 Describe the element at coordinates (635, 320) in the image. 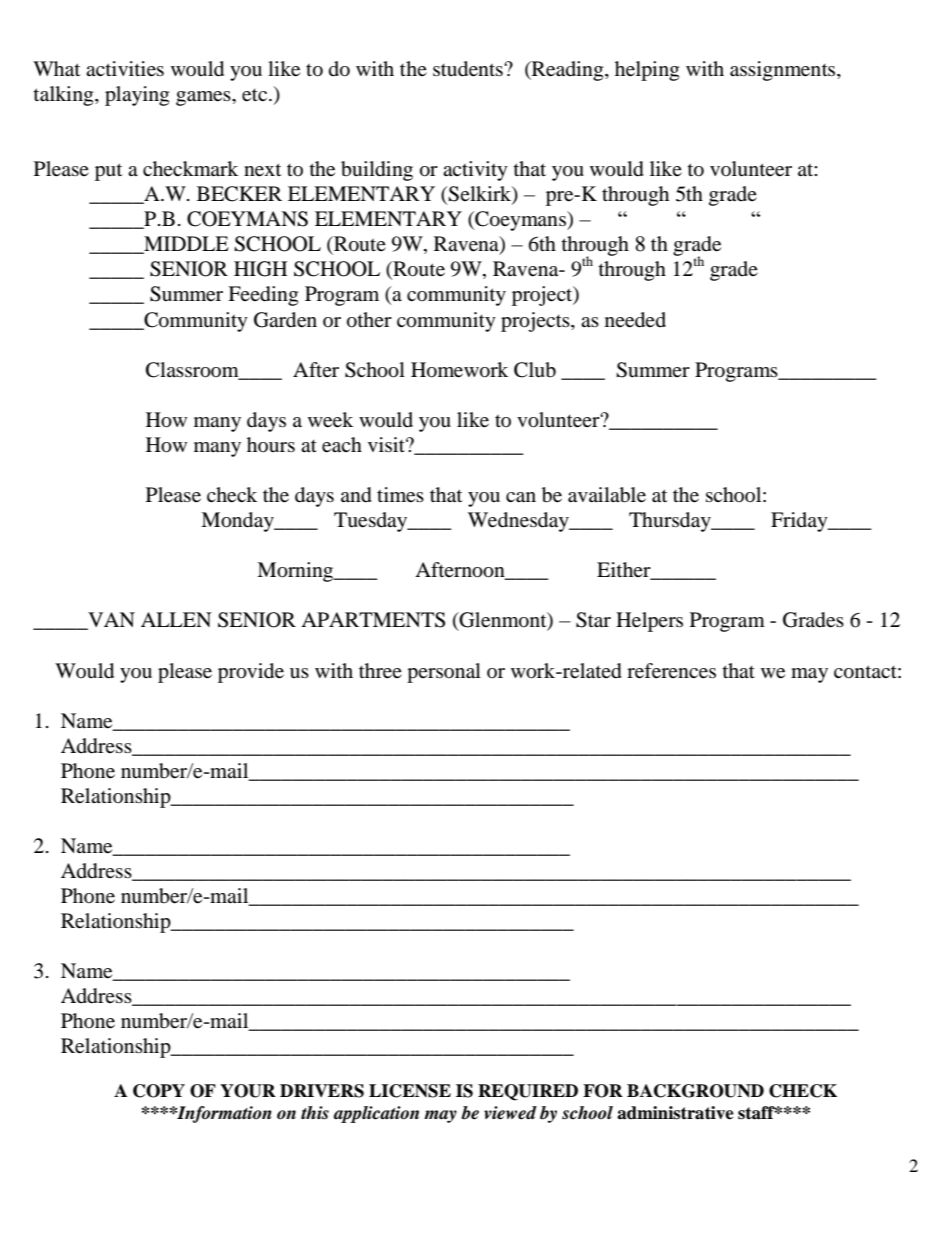

I see `needed` at that location.
